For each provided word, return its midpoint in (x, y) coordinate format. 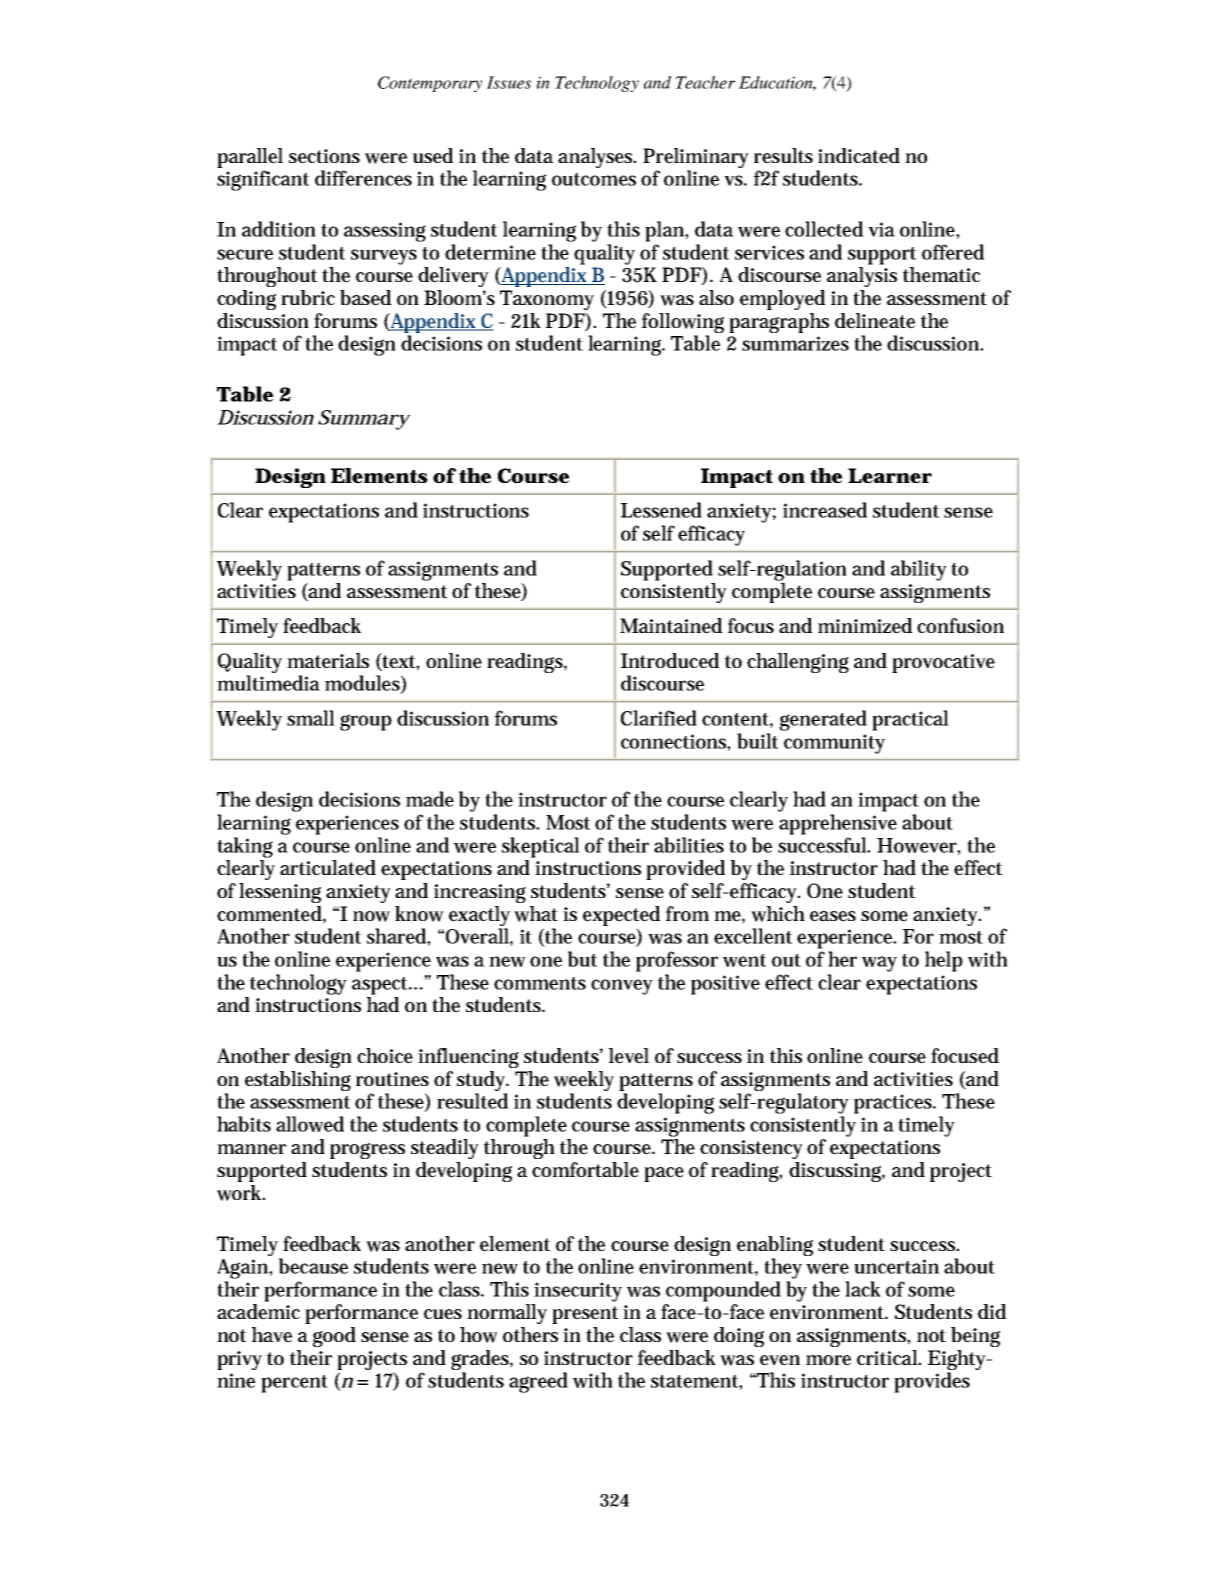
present (585, 1315)
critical (888, 1357)
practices (894, 1104)
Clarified (659, 718)
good (334, 1337)
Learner (890, 476)
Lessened (661, 510)
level (629, 1056)
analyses (596, 158)
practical (910, 720)
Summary (363, 420)
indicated (859, 156)
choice (385, 1056)
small (311, 718)
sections (324, 156)
